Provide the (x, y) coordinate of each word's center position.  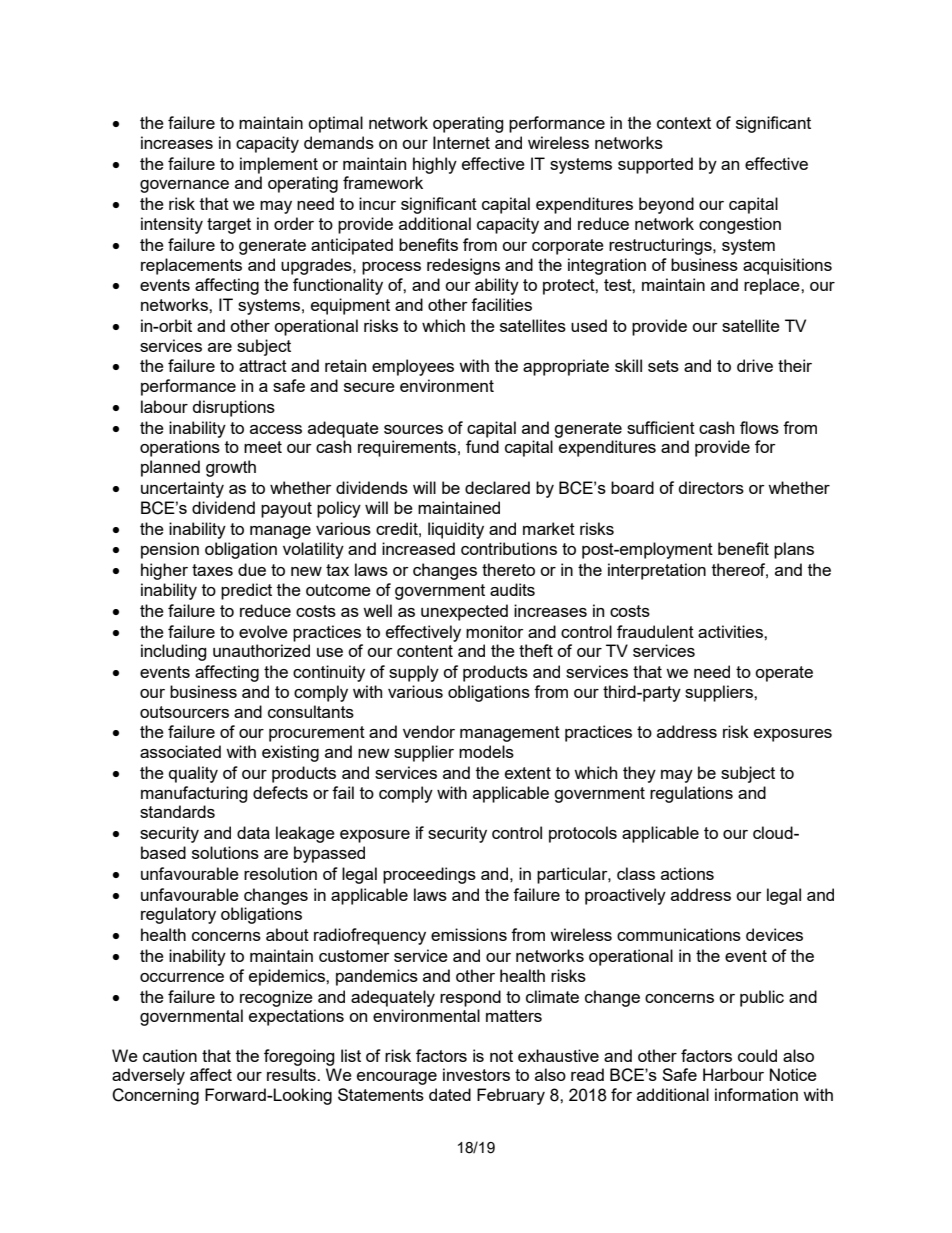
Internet (461, 142)
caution (170, 1055)
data (253, 832)
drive (755, 365)
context (684, 123)
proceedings (429, 875)
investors (476, 1074)
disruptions (234, 408)
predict (246, 591)
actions (687, 873)
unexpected (464, 612)
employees (413, 367)
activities (731, 631)
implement (279, 165)
